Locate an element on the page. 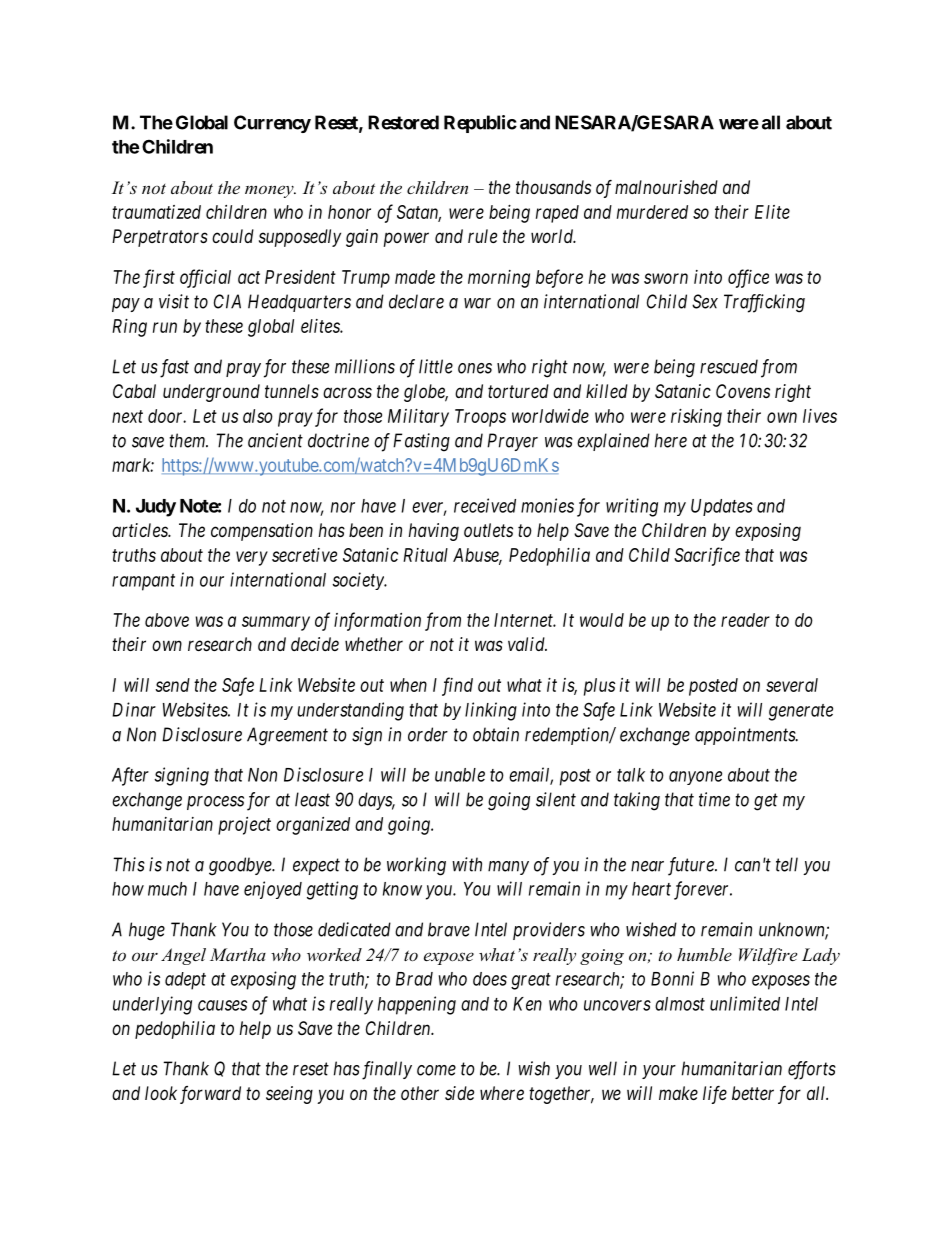 Image resolution: width=952 pixels, height=1233 pixels. Republic is located at coordinates (480, 124).
